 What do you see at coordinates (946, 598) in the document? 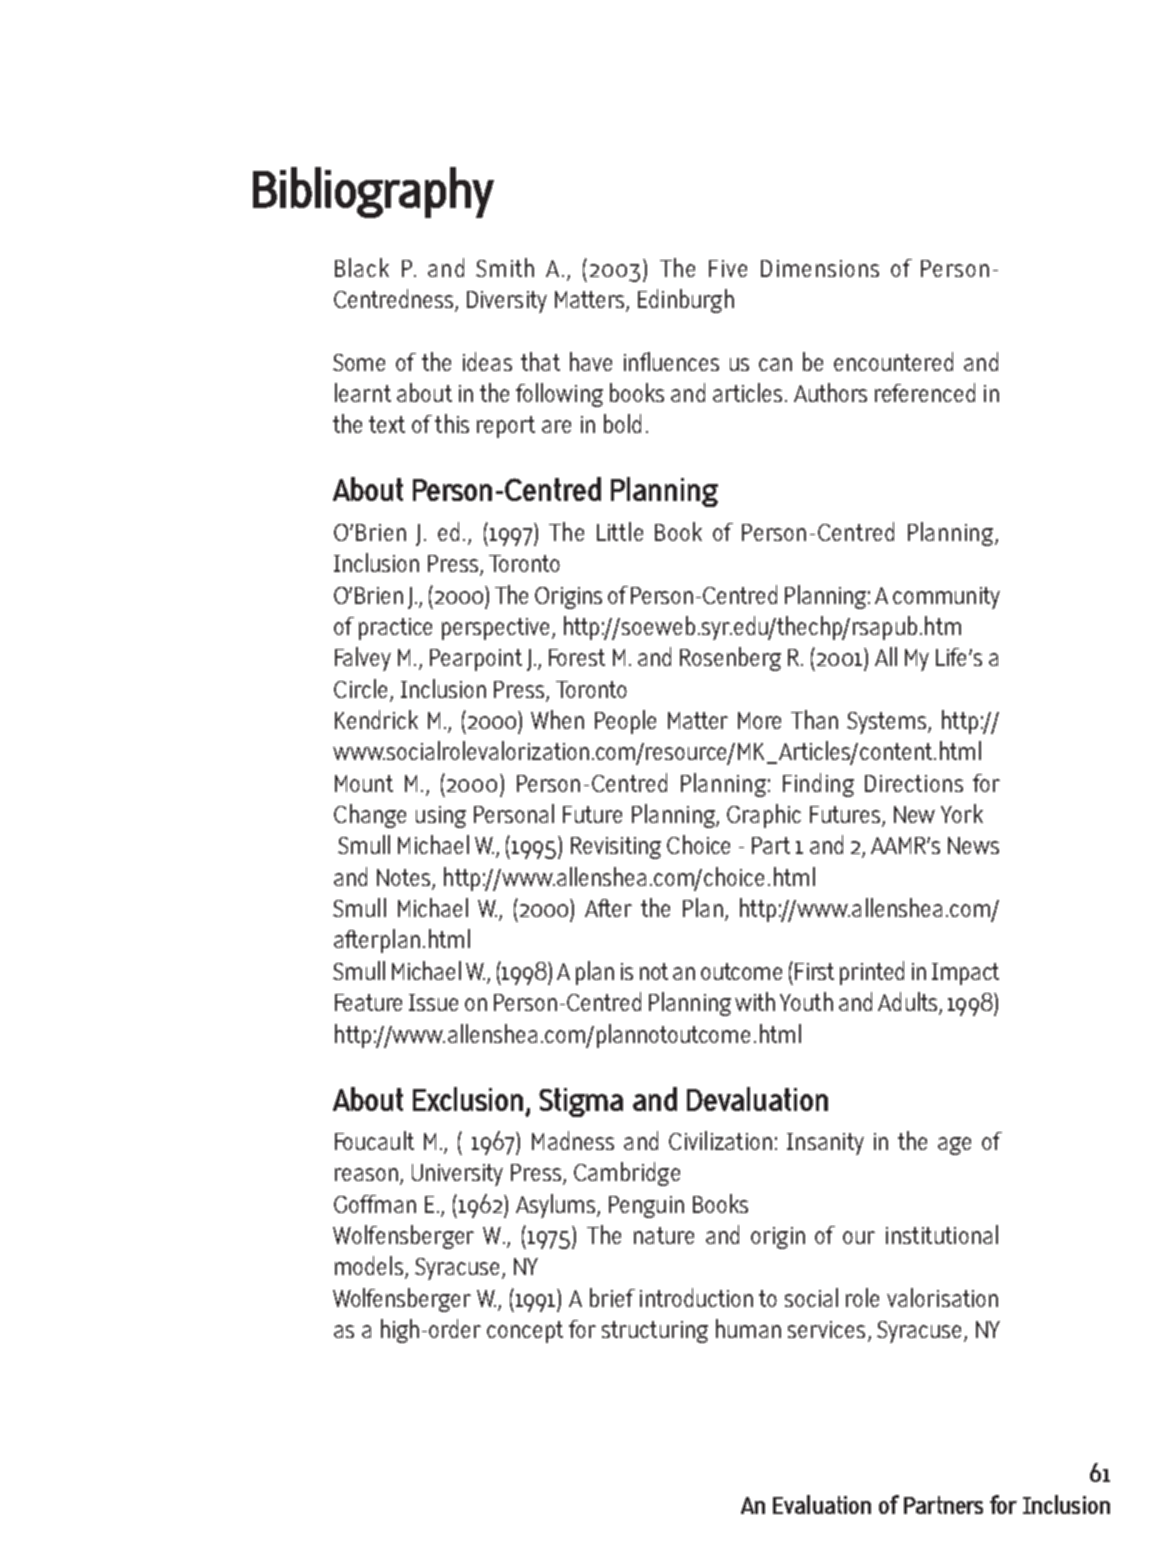
I see `community` at bounding box center [946, 598].
